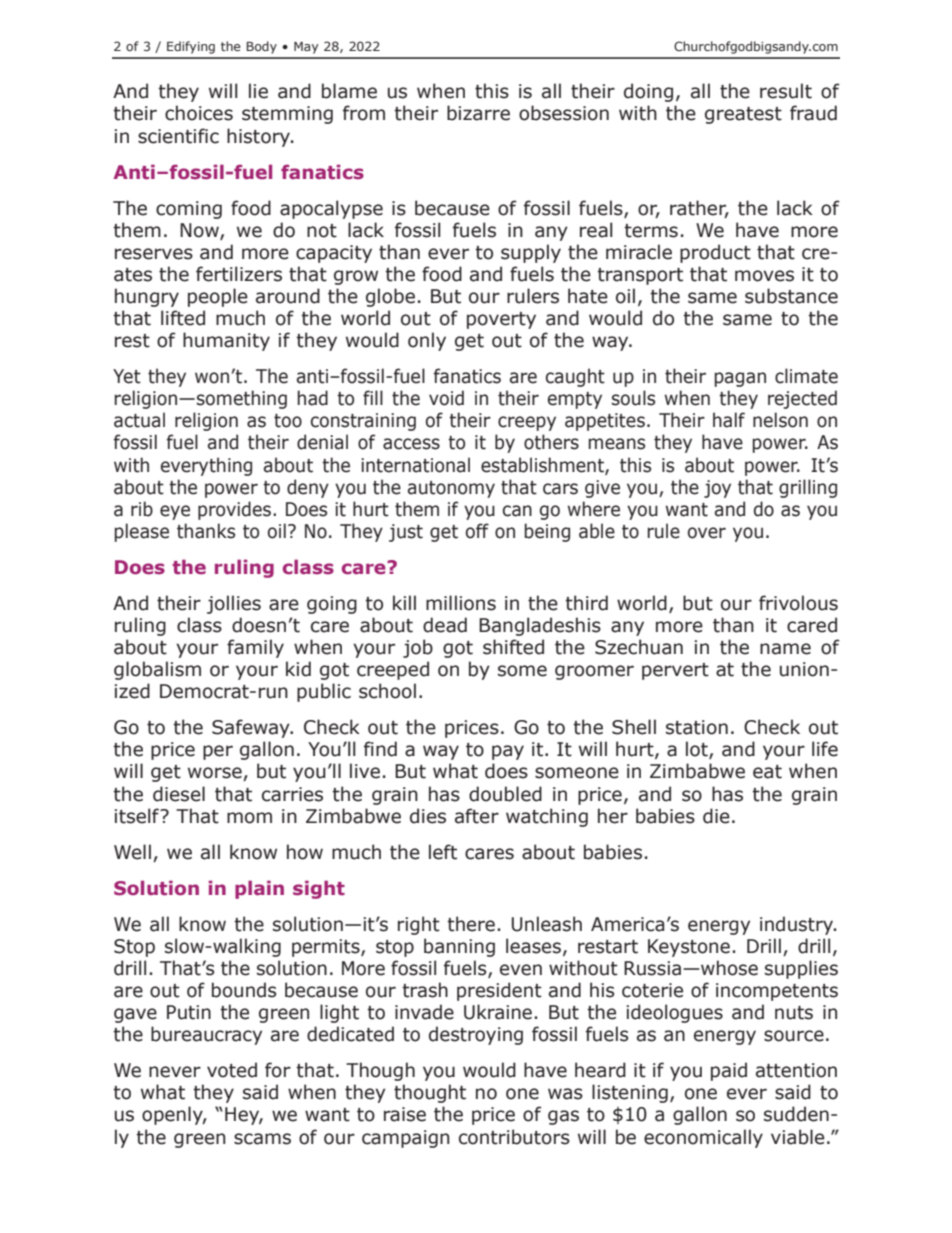  I want to click on frivolous, so click(798, 603).
